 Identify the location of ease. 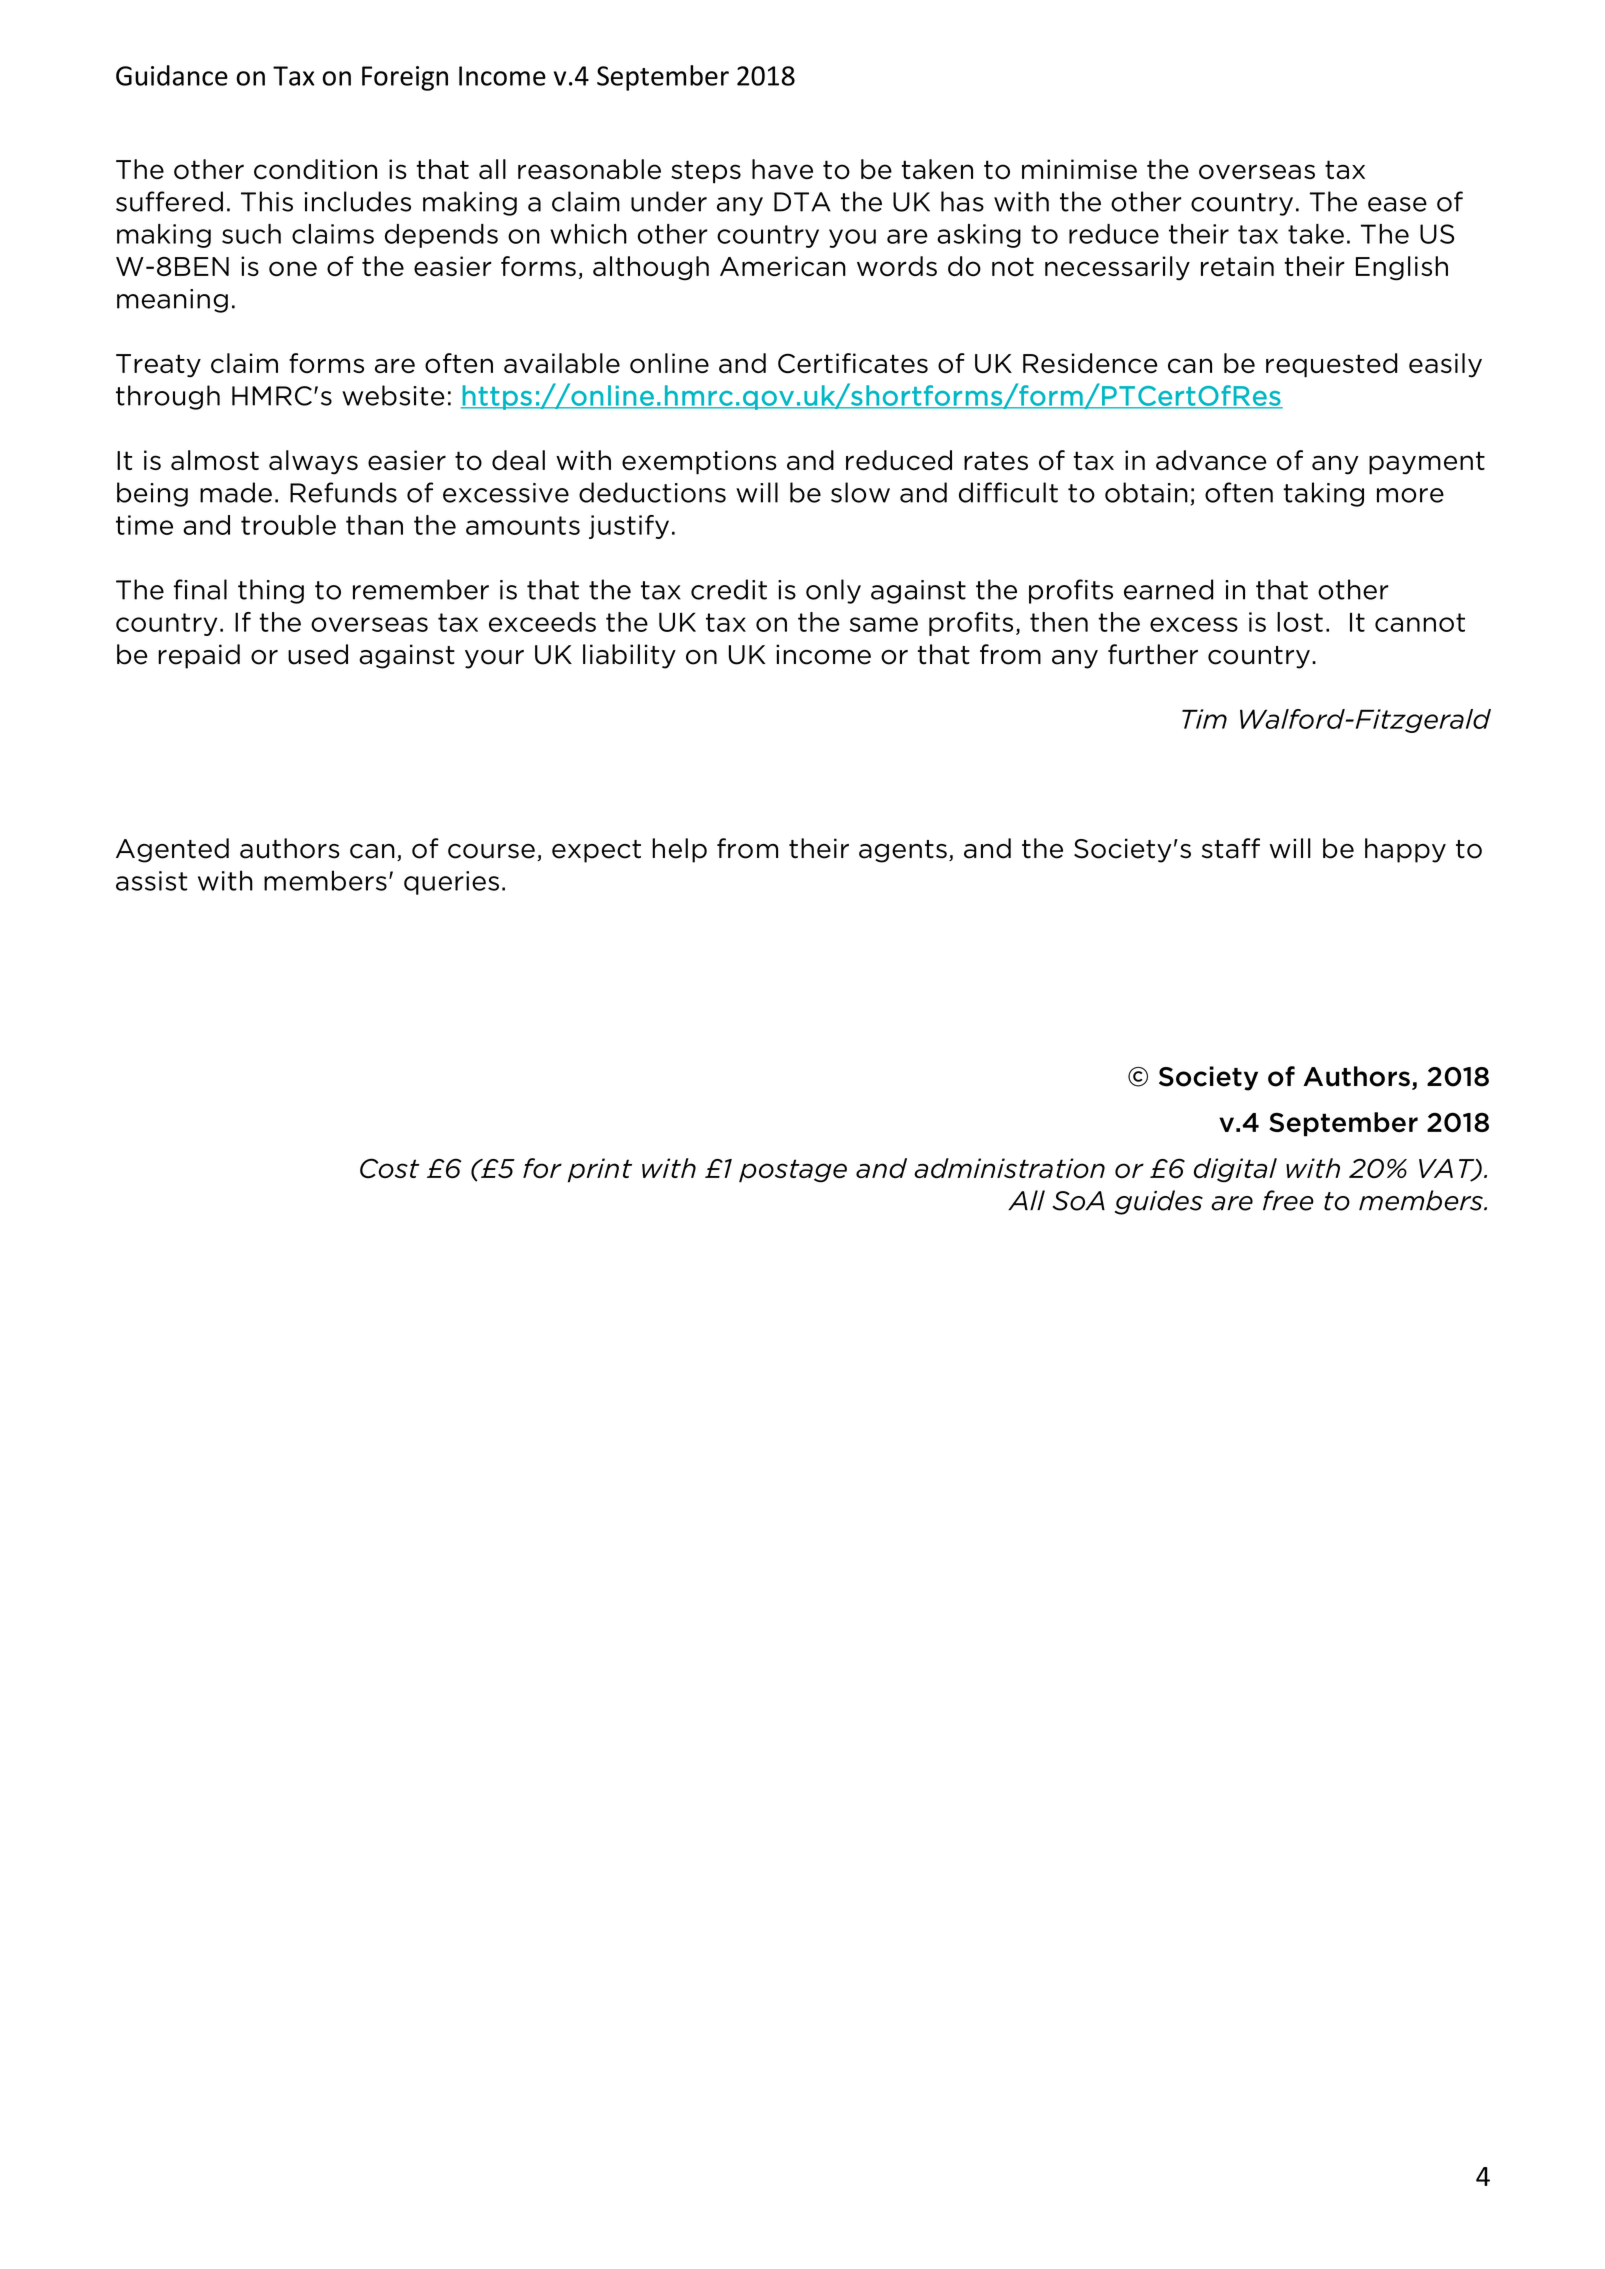
(1397, 204).
